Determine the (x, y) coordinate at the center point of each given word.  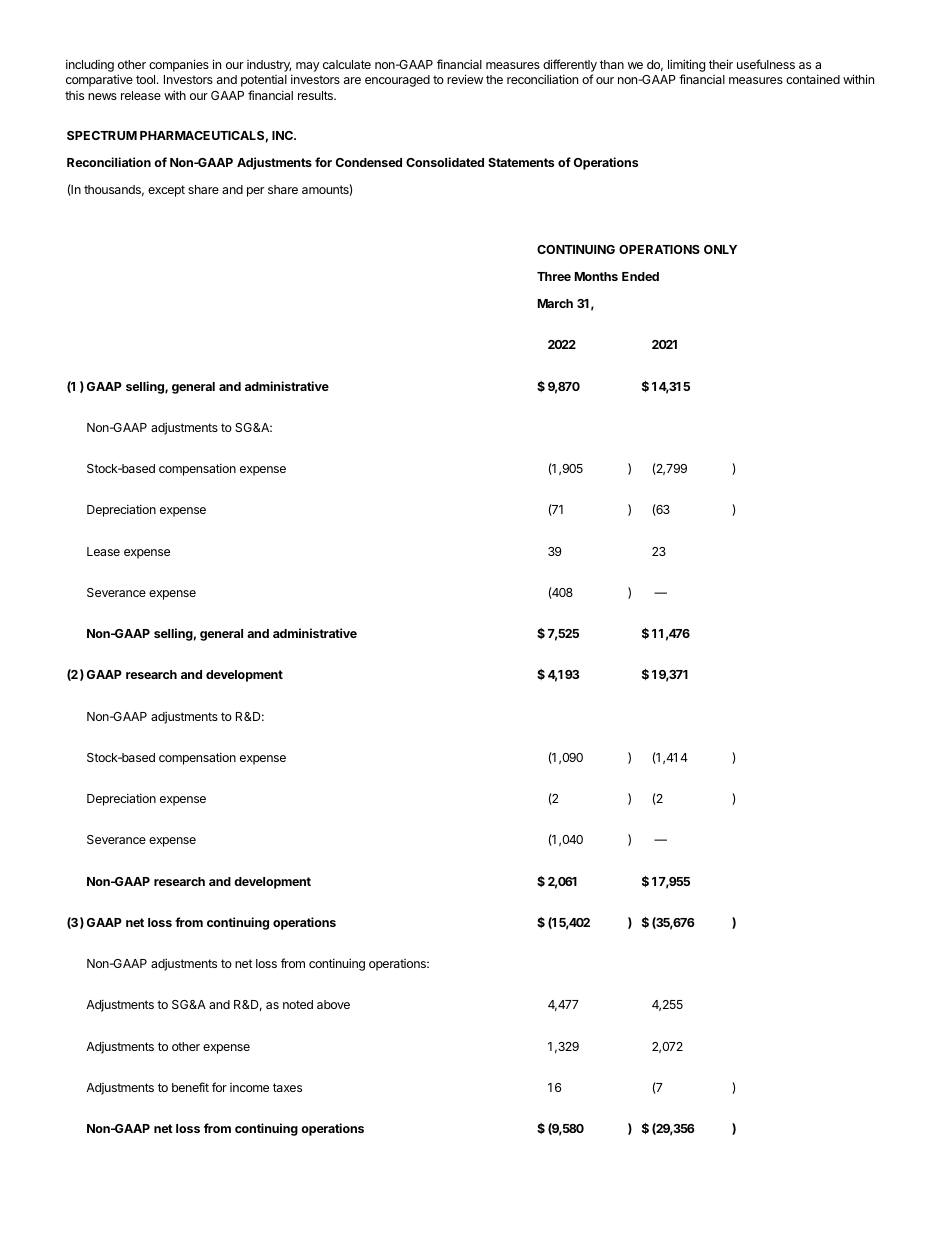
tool (147, 79)
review (465, 79)
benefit (190, 1087)
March (555, 303)
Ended (640, 276)
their (721, 64)
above (333, 1004)
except (166, 191)
